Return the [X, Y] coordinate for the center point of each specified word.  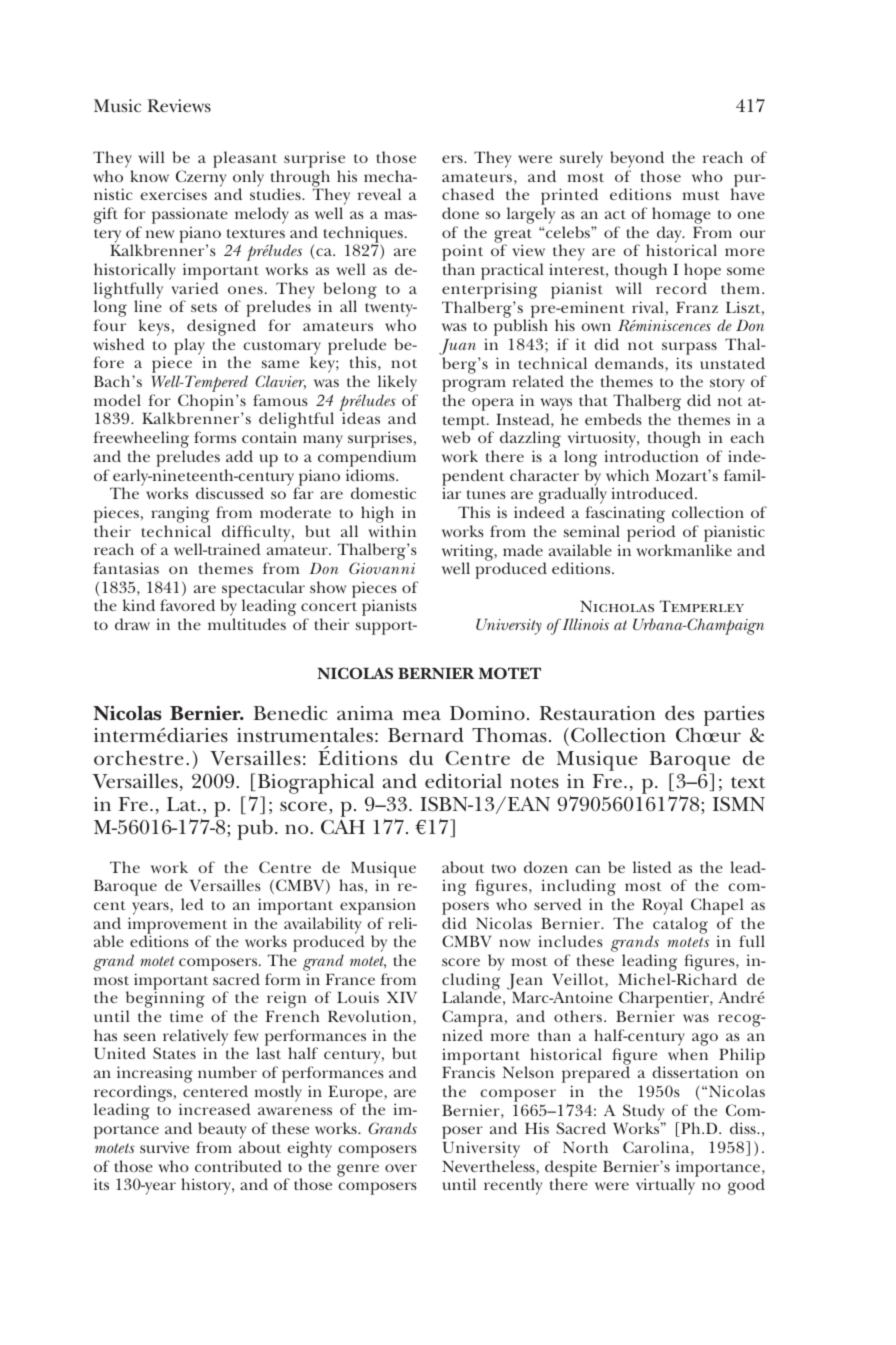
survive [164, 1147]
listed [652, 867]
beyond [637, 161]
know [149, 176]
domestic [383, 493]
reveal [379, 194]
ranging [180, 514]
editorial [463, 781]
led [192, 904]
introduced [653, 493]
